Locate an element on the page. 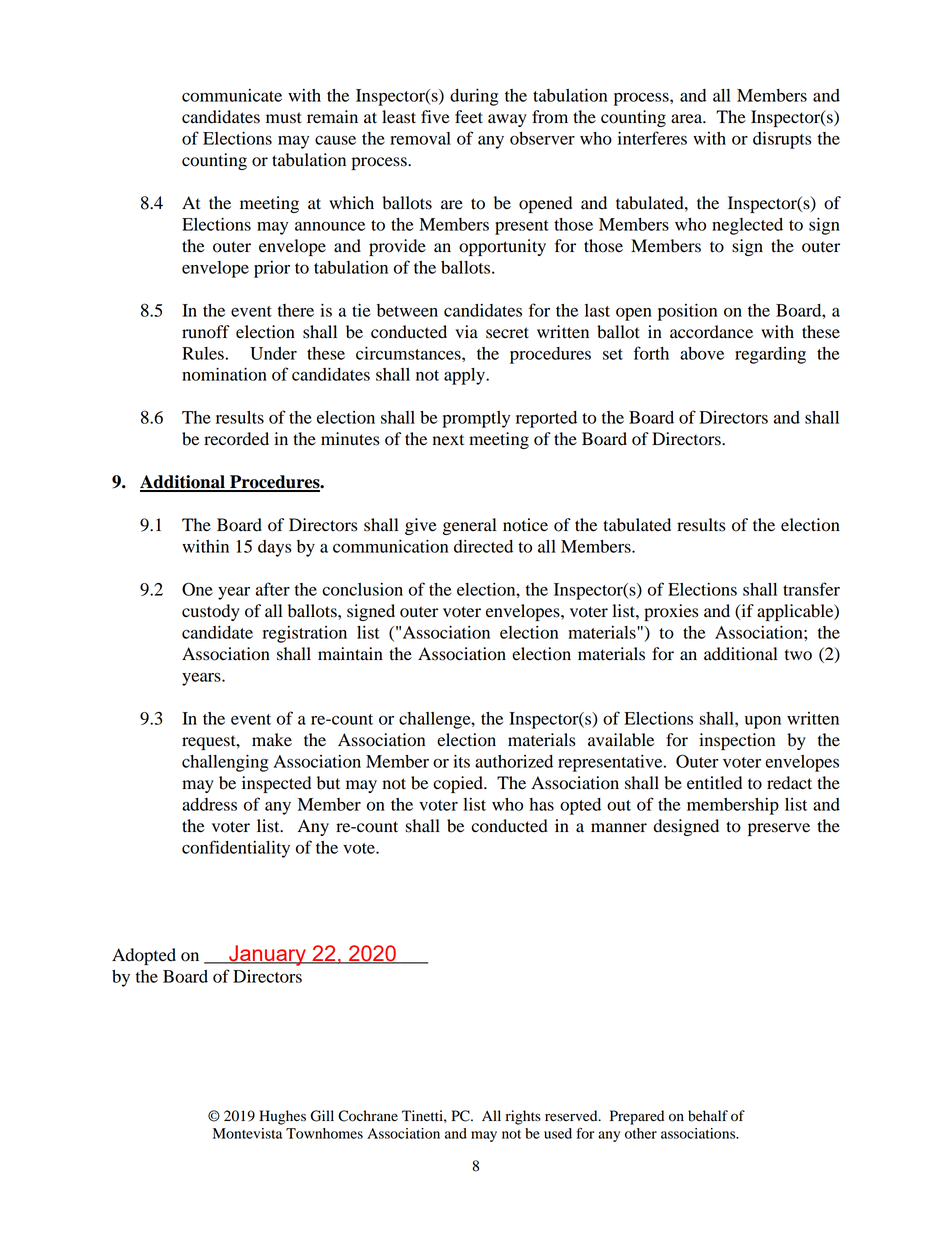 The width and height of the page is (952, 1233). behalf is located at coordinates (708, 1116).
